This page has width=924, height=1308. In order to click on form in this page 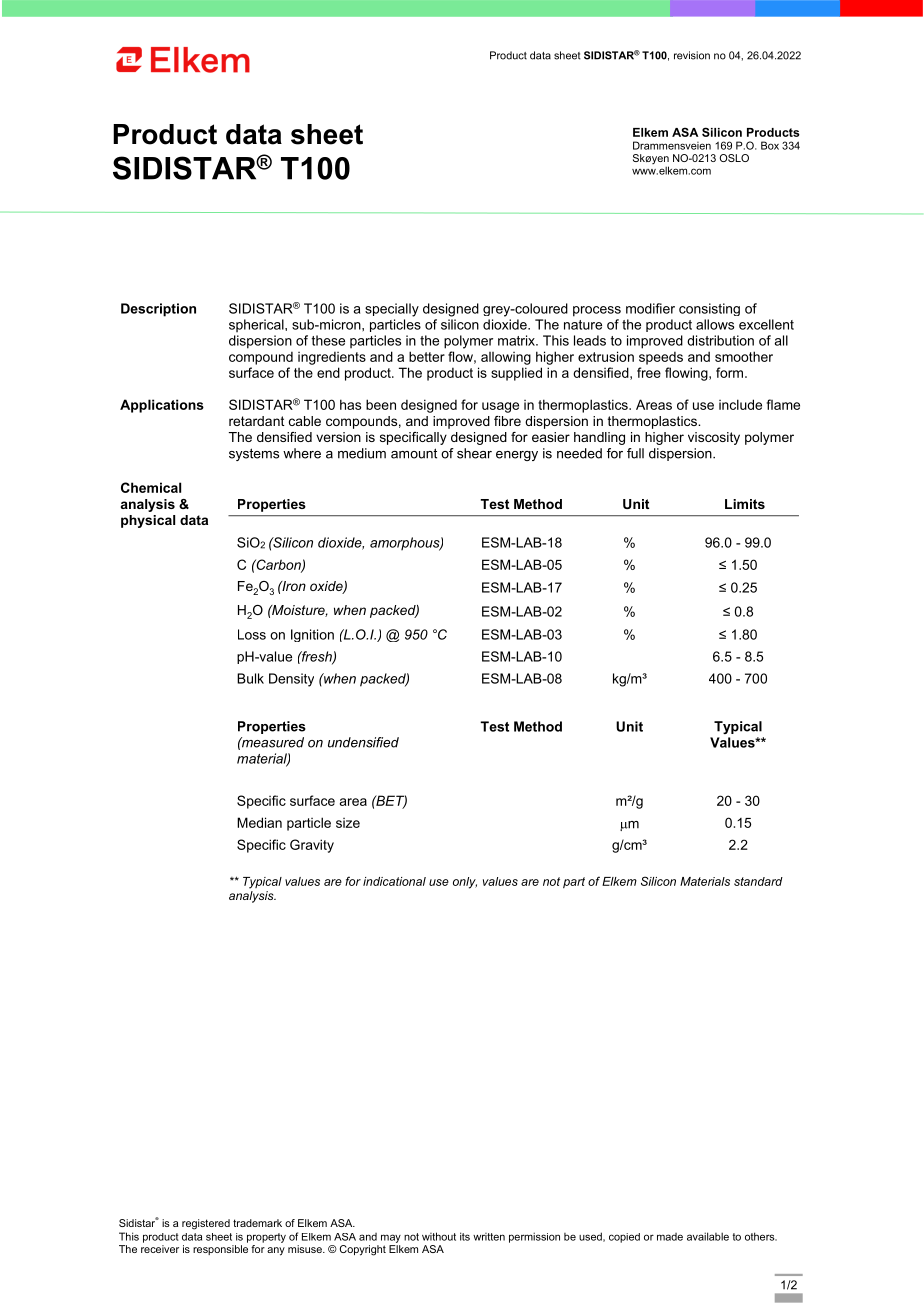, I will do `click(731, 372)`.
